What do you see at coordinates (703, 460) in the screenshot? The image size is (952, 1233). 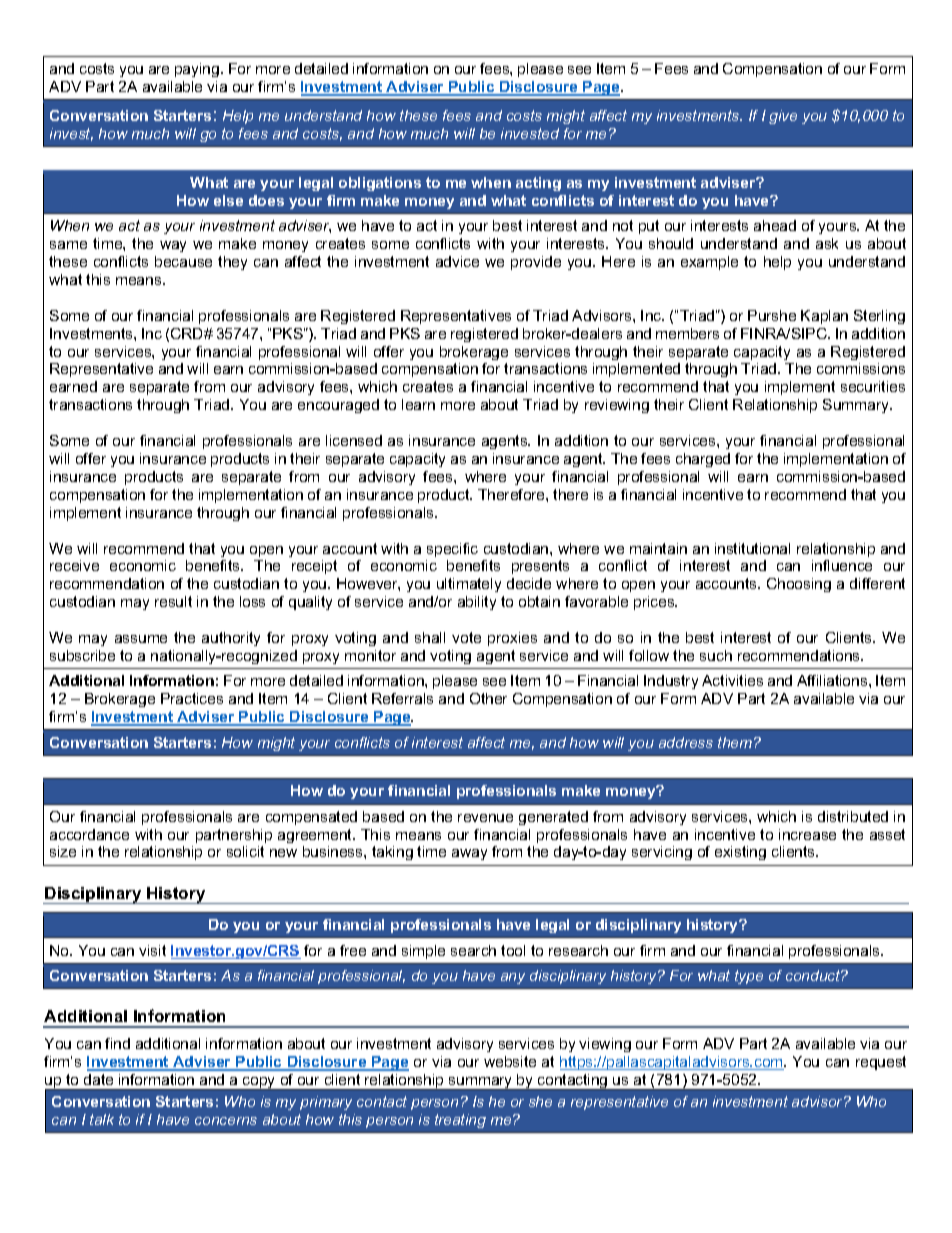 I see `charged` at bounding box center [703, 460].
